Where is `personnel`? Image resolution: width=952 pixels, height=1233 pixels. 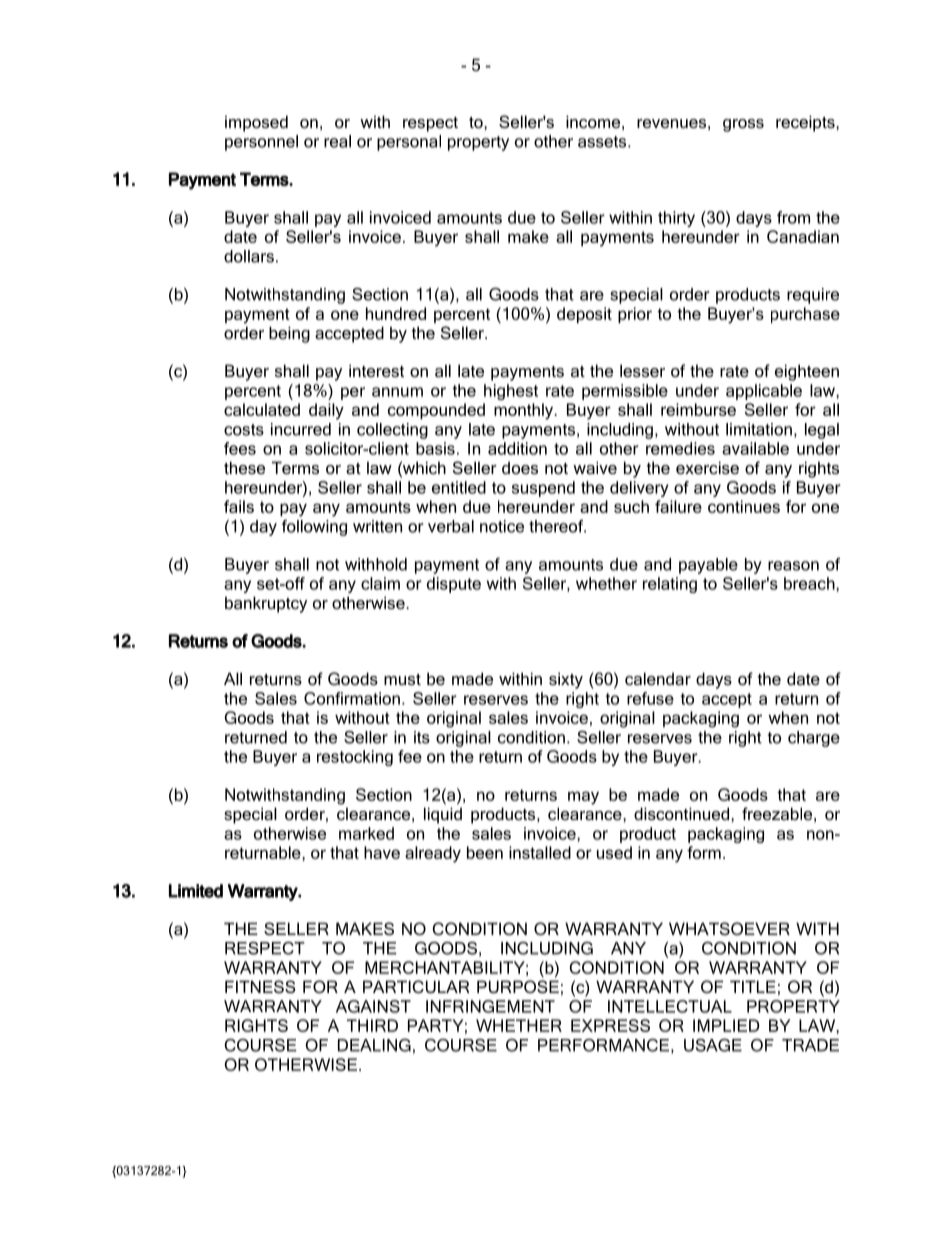
personnel is located at coordinates (261, 143).
